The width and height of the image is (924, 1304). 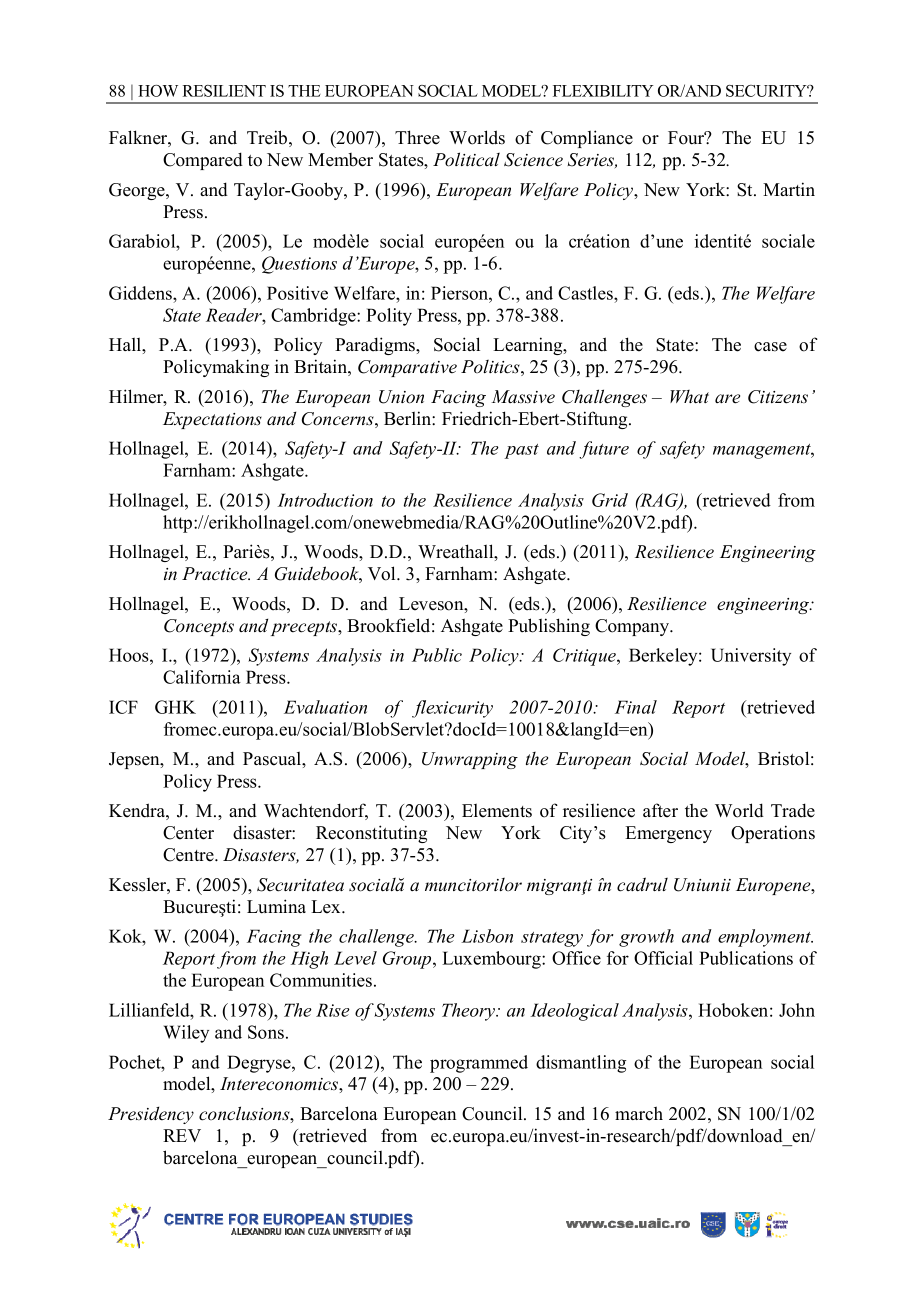 What do you see at coordinates (689, 396) in the image?
I see `What` at bounding box center [689, 396].
